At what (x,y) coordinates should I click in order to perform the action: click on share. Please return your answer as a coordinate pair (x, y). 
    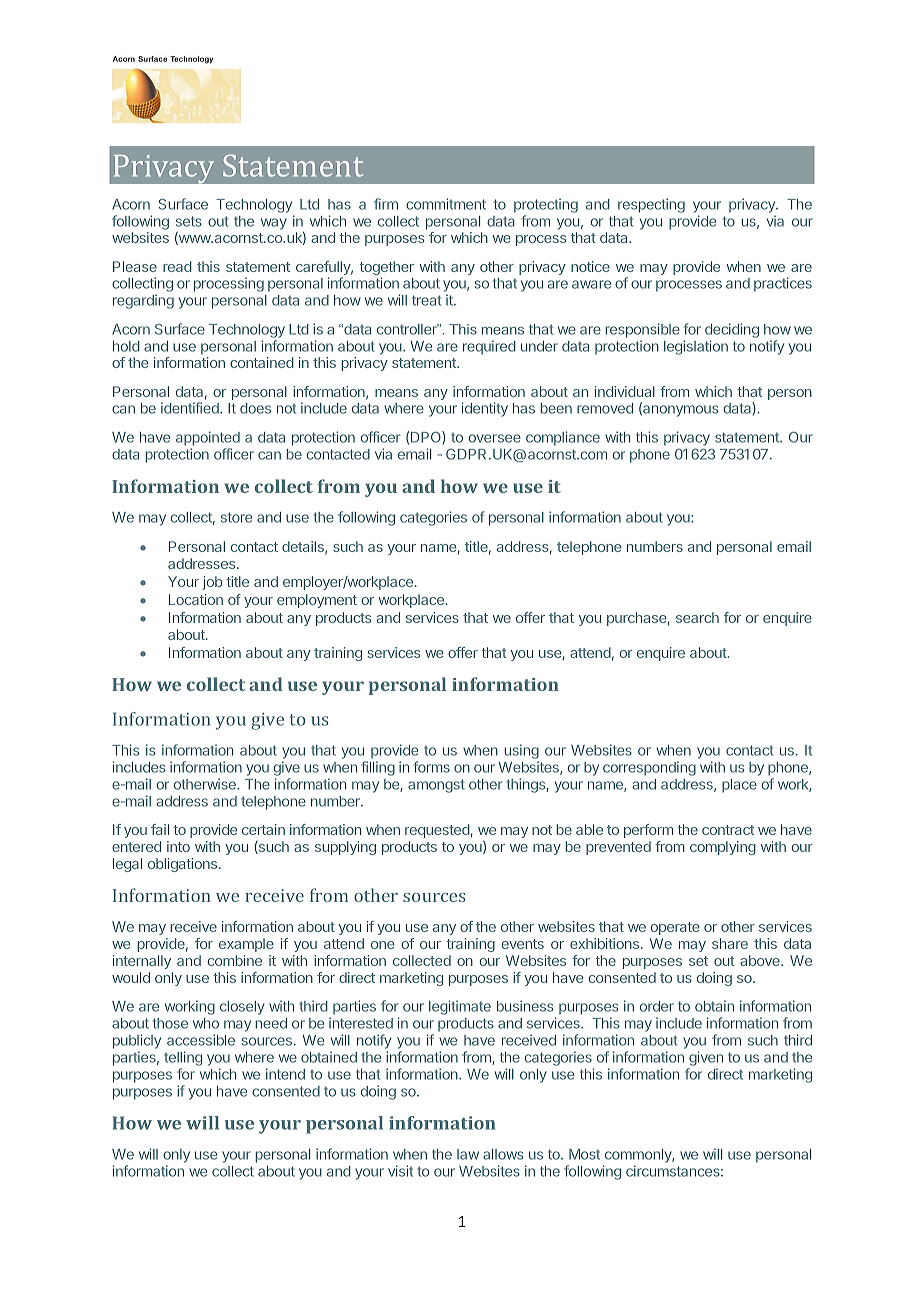
    Looking at the image, I should click on (730, 943).
